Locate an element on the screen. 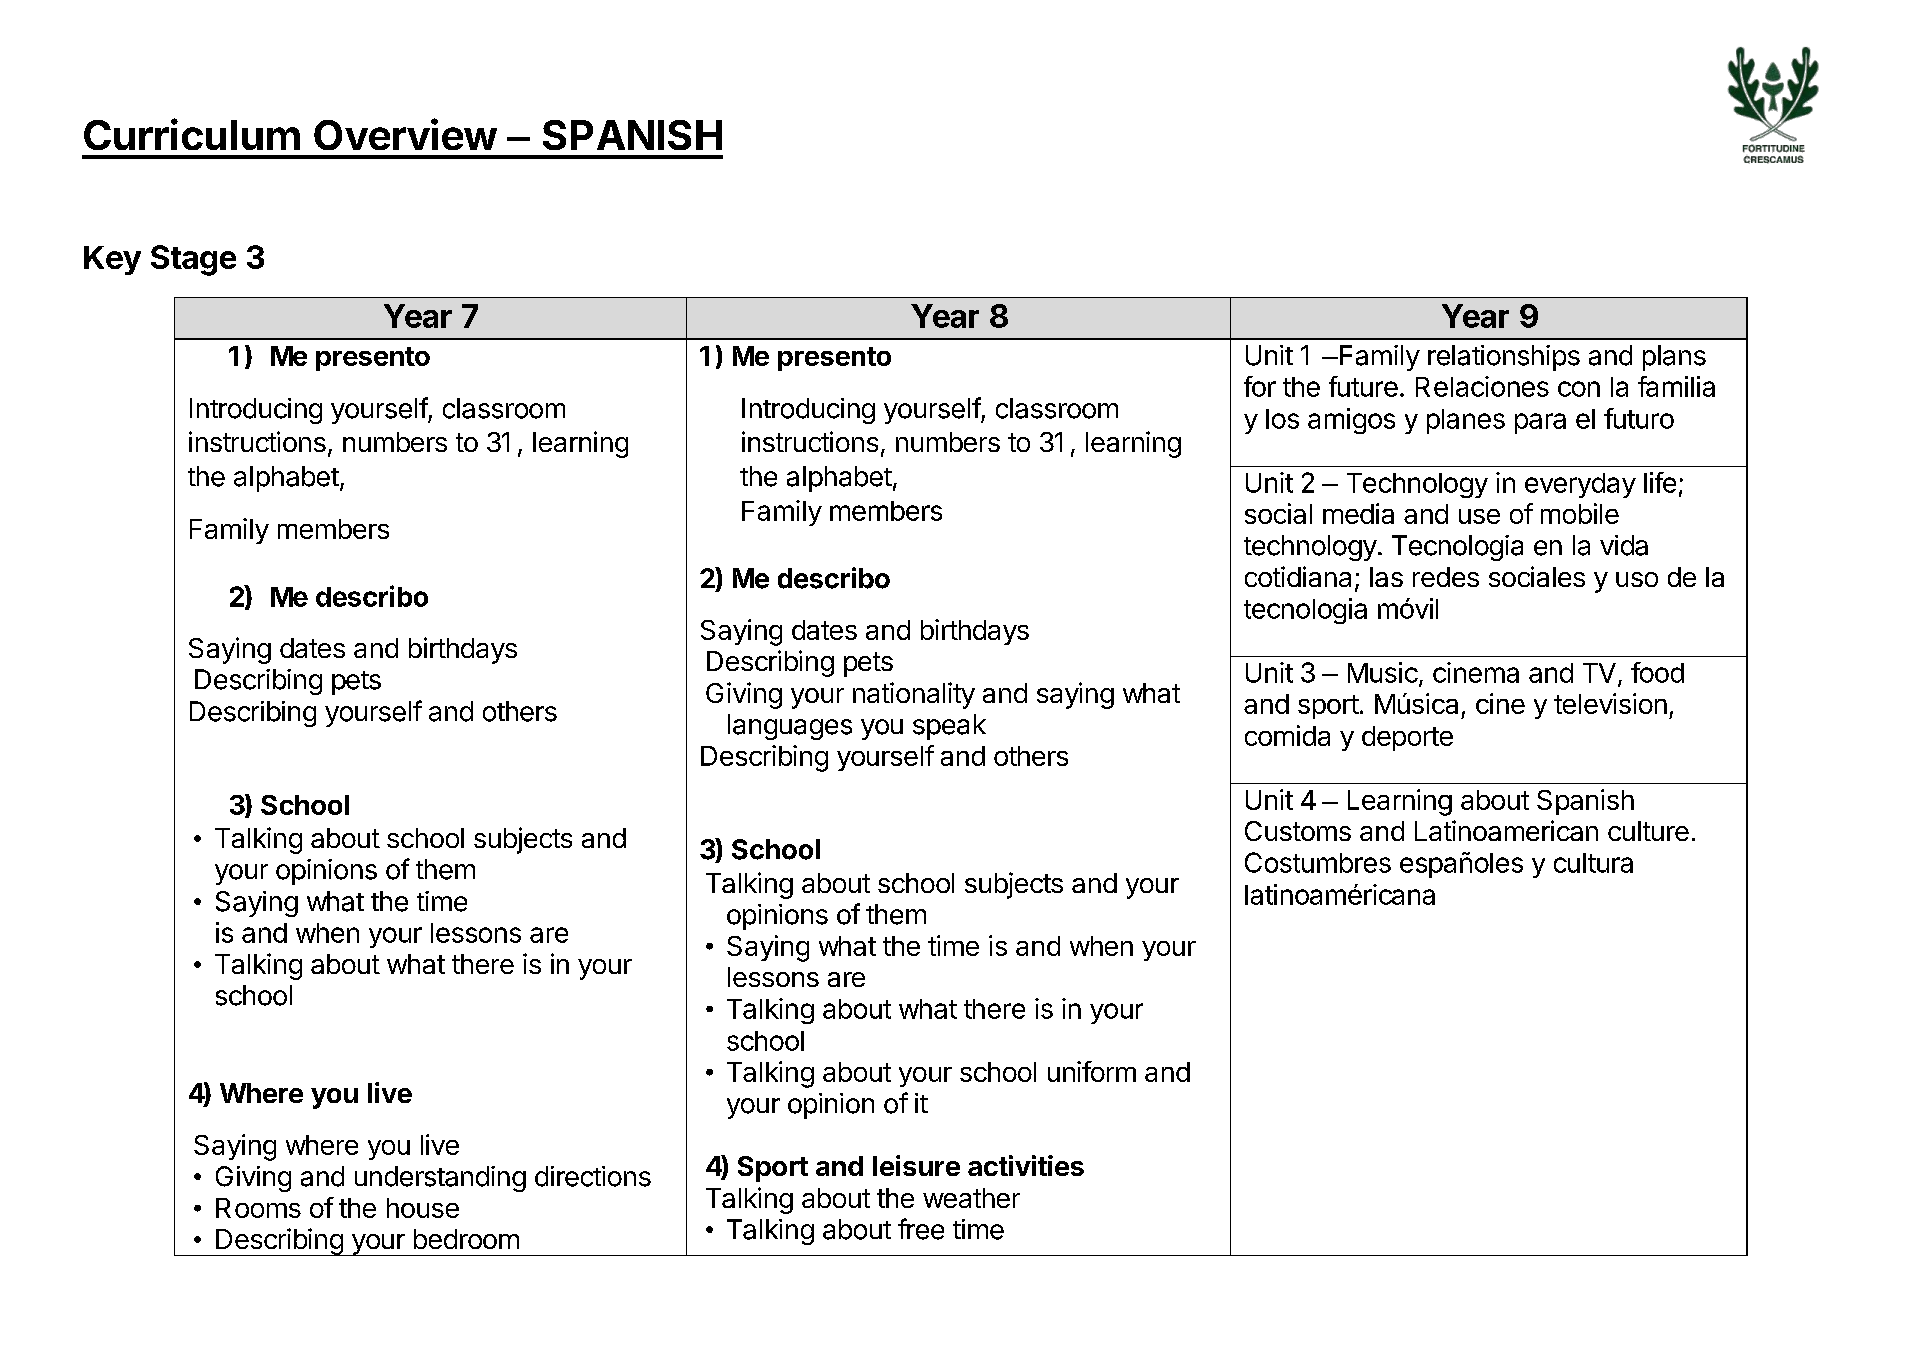  Rooms is located at coordinates (258, 1208).
